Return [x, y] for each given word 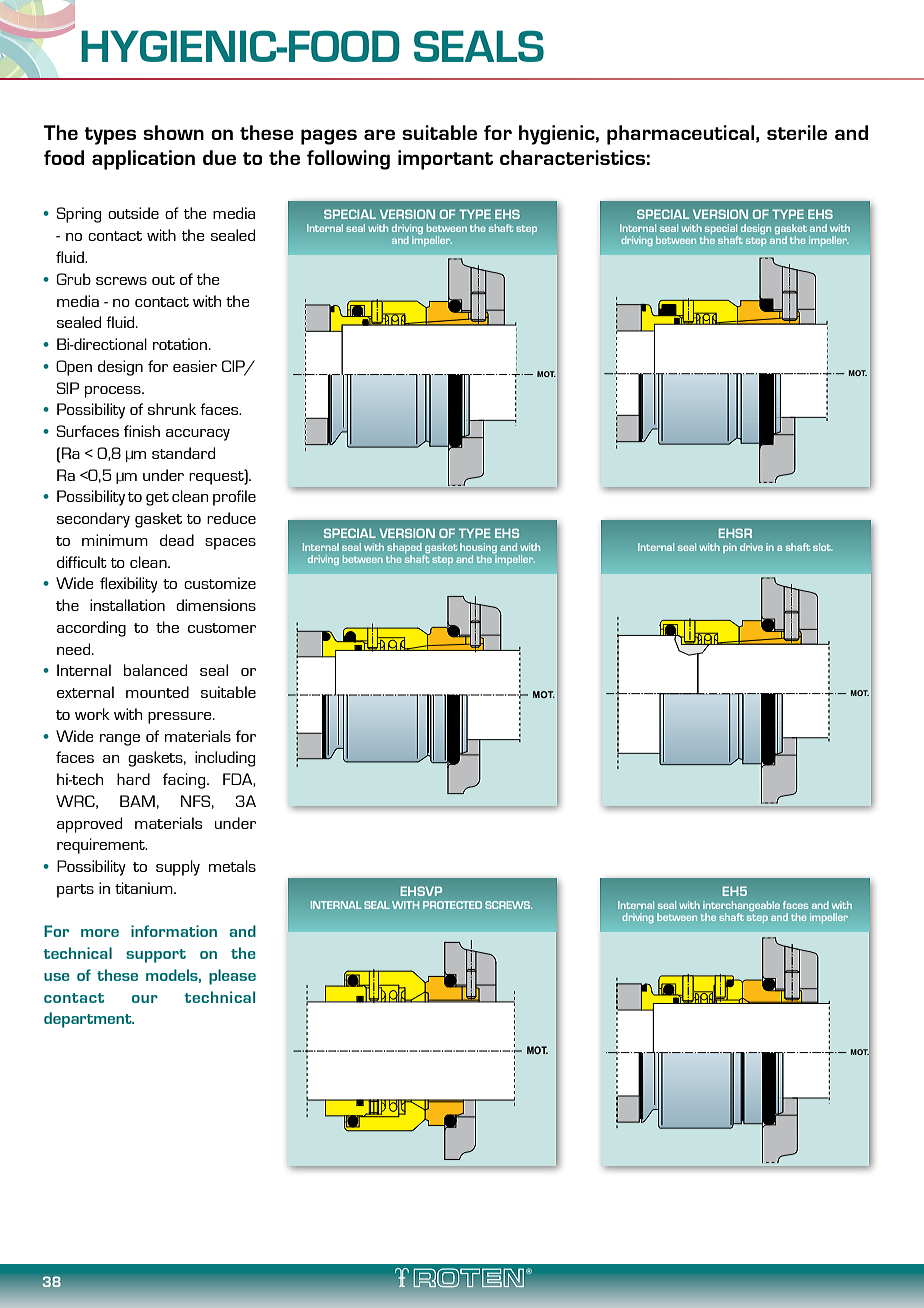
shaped [404, 548]
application [143, 160]
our [145, 999]
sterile [797, 132]
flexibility [129, 585]
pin [730, 548]
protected [452, 905]
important [445, 160]
